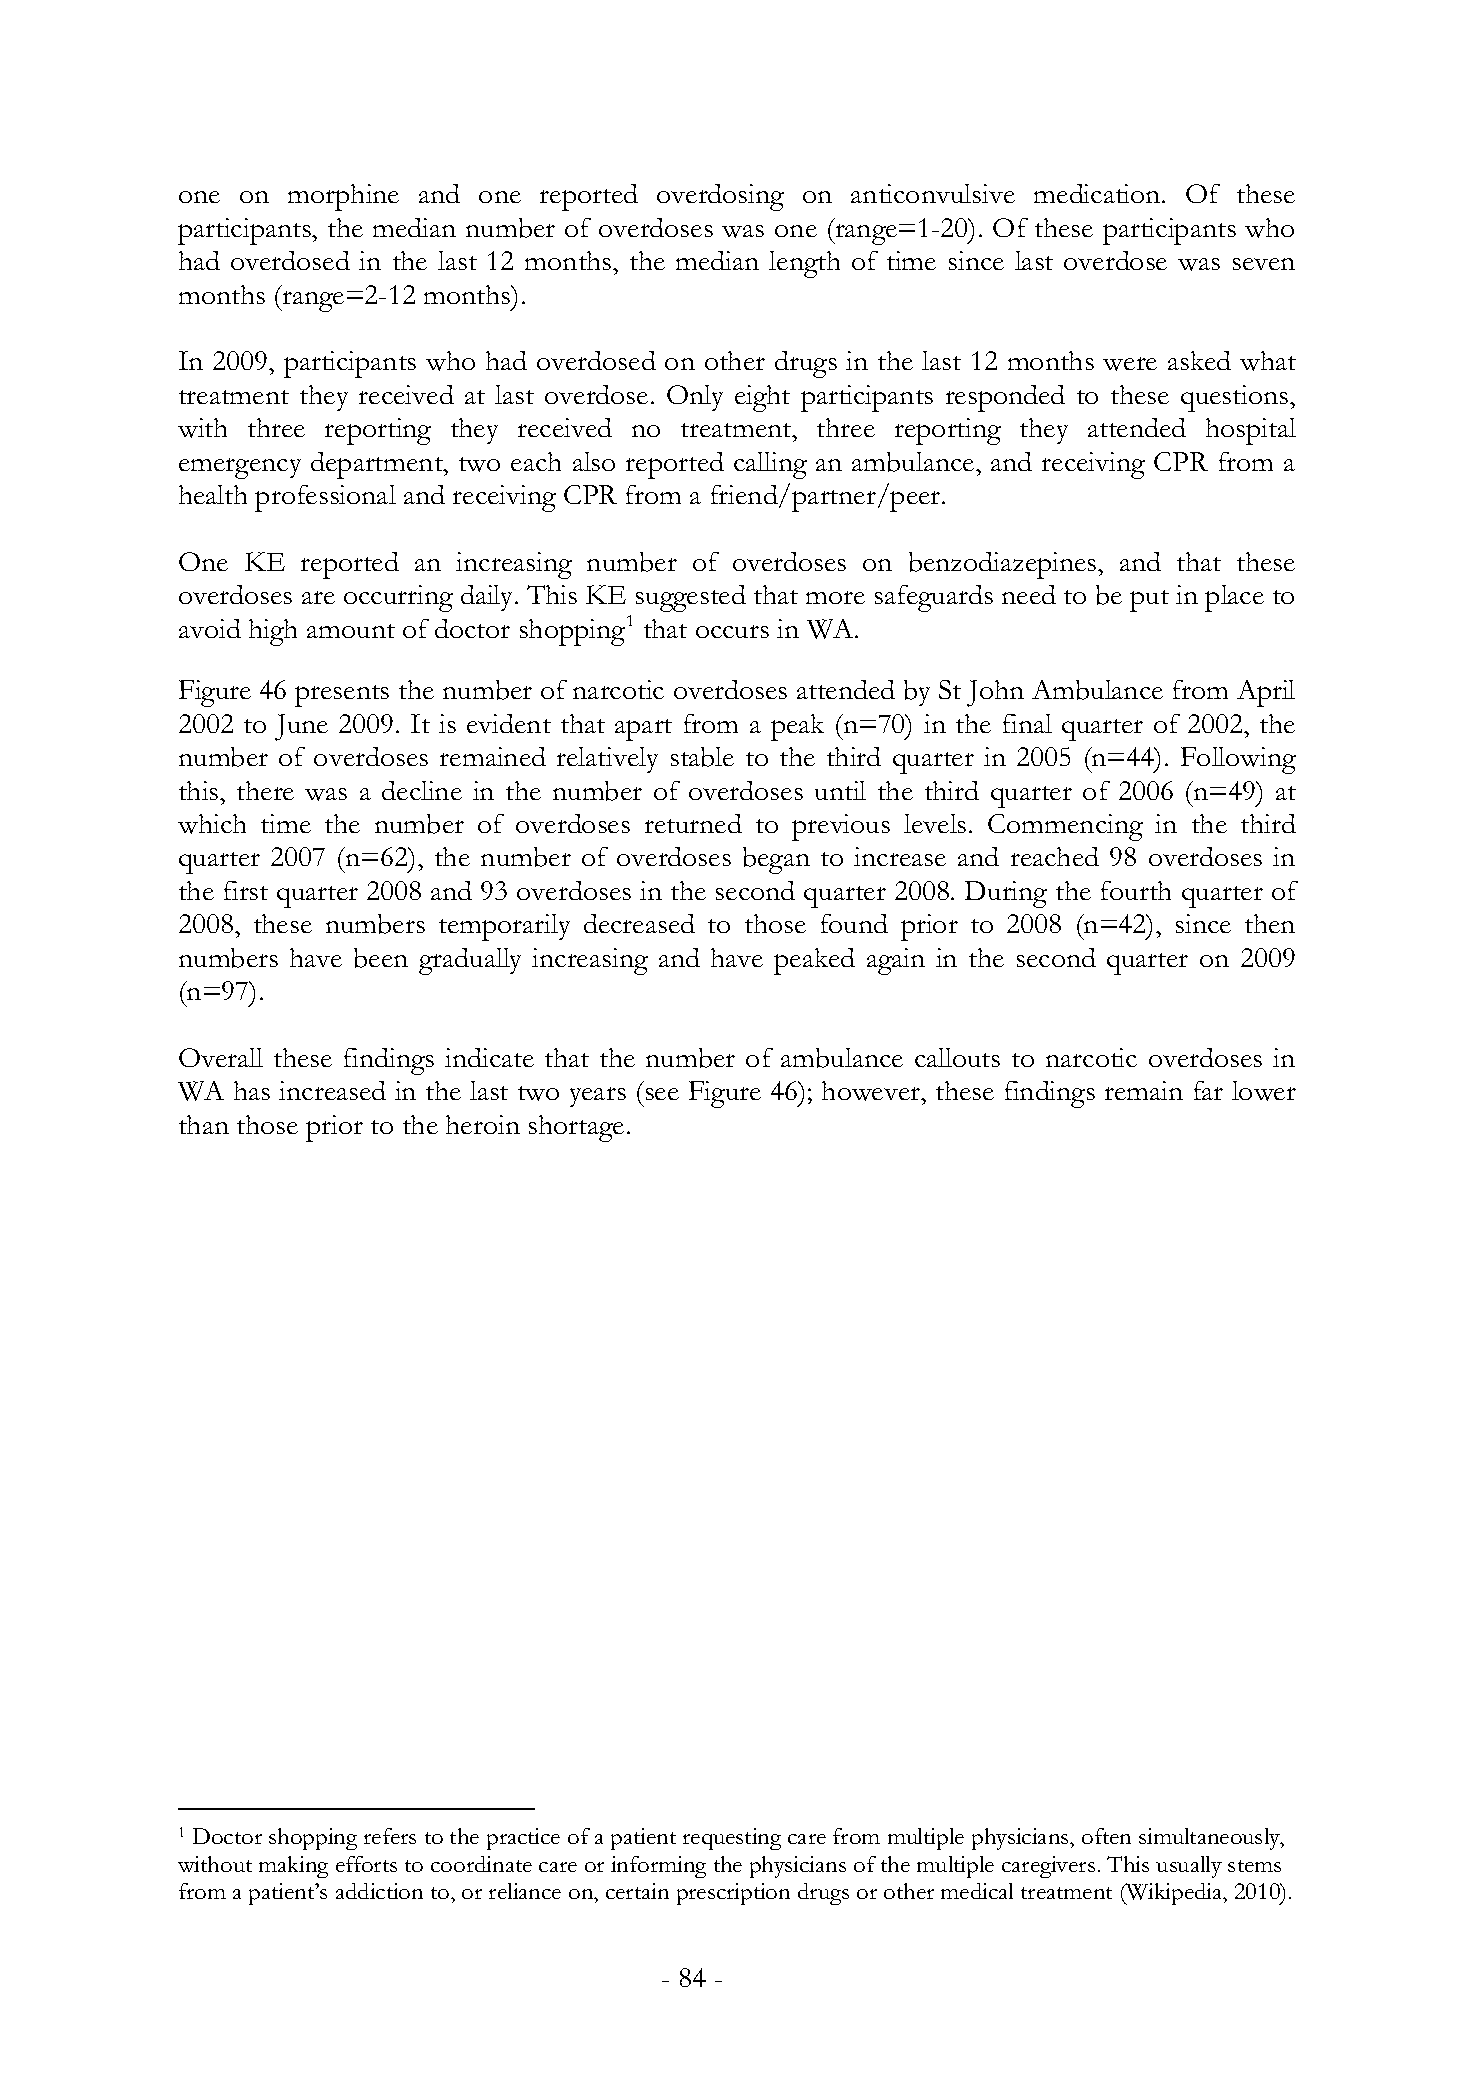 The image size is (1474, 2085). What do you see at coordinates (252, 1090) in the image?
I see `has` at bounding box center [252, 1090].
